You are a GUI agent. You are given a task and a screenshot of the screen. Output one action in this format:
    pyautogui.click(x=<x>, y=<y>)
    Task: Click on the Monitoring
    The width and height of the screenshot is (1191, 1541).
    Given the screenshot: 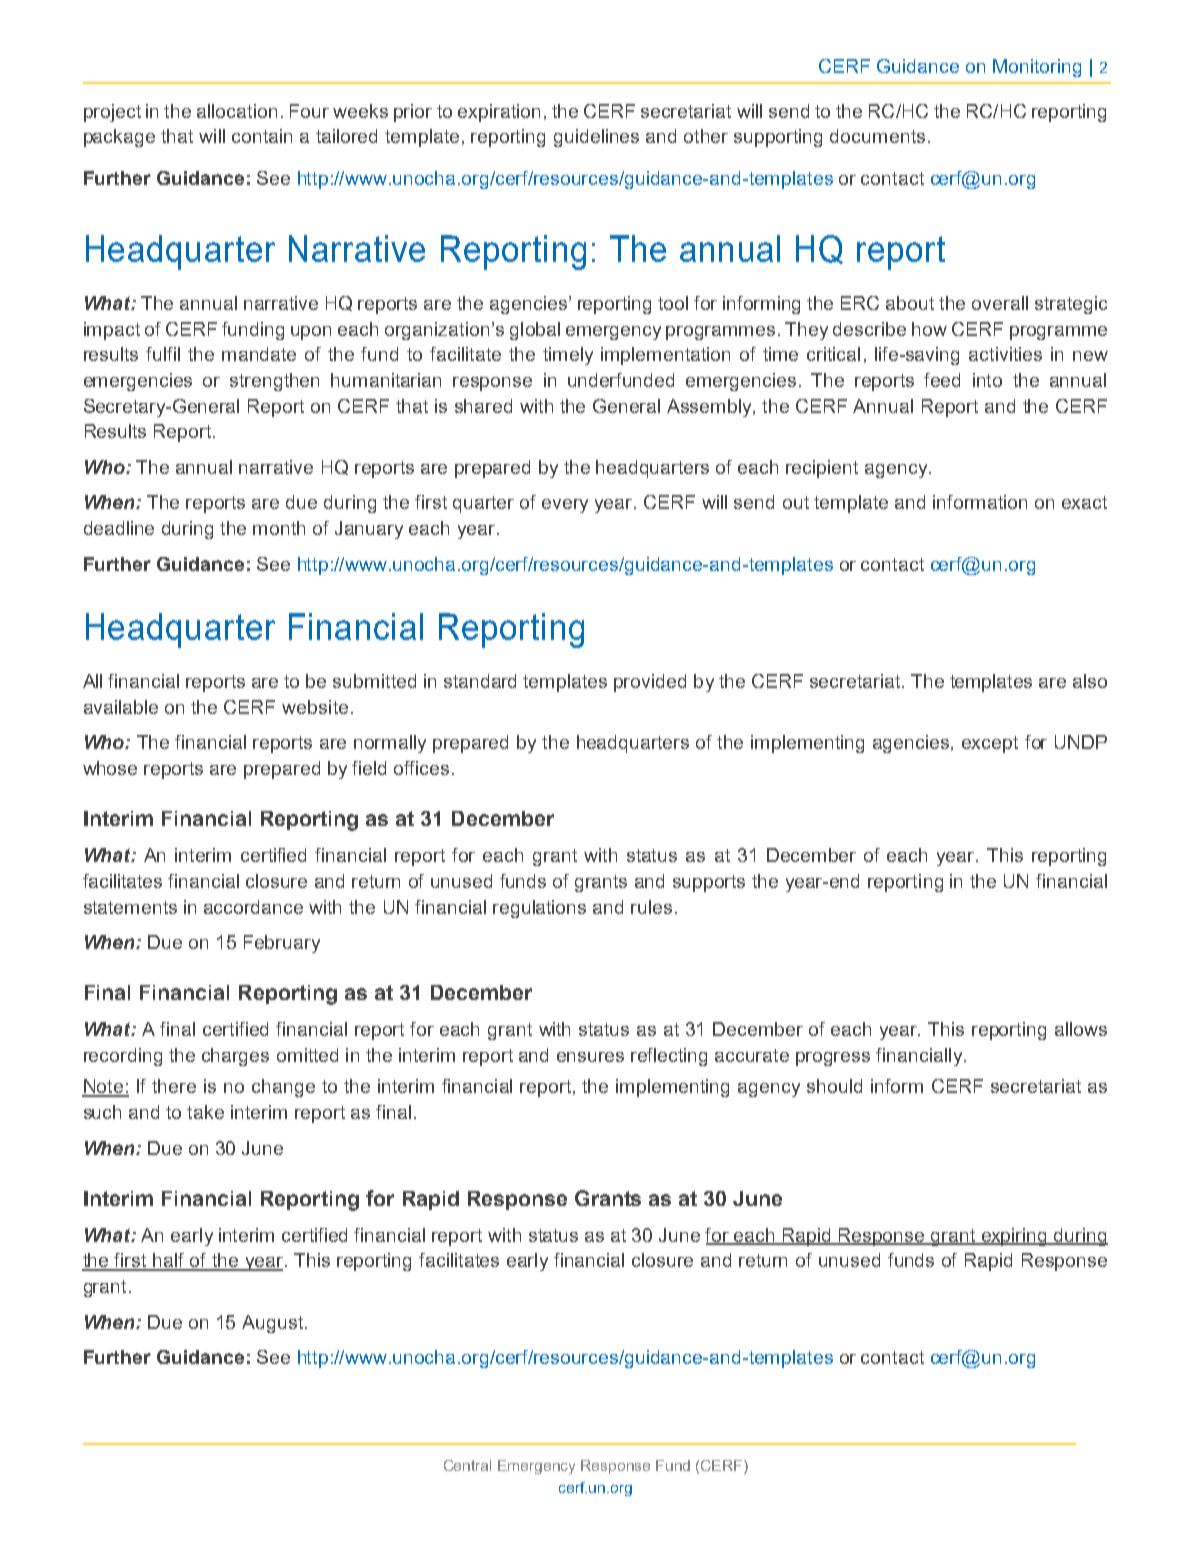 What is the action you would take?
    pyautogui.click(x=1037, y=68)
